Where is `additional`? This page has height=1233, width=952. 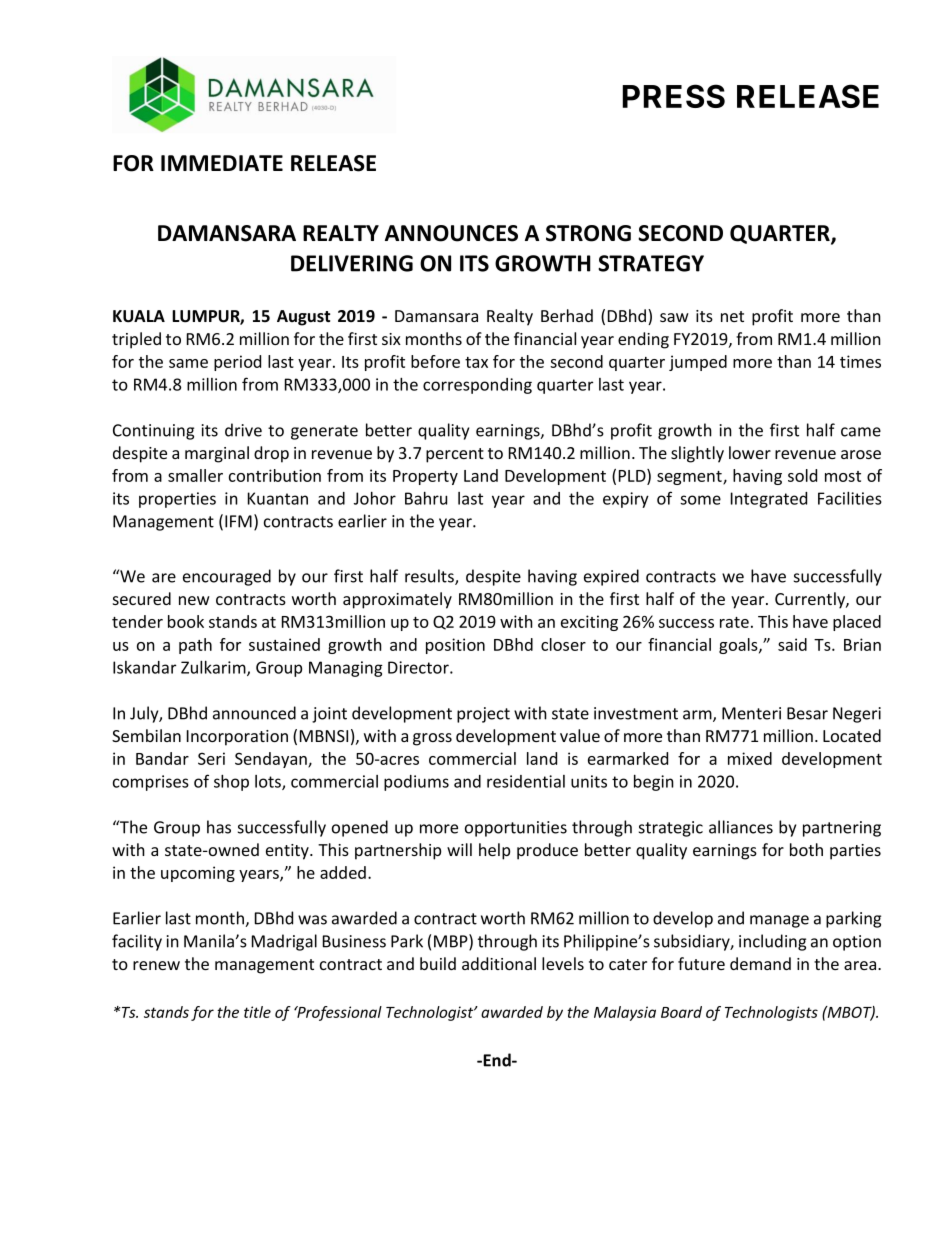 additional is located at coordinates (499, 963).
